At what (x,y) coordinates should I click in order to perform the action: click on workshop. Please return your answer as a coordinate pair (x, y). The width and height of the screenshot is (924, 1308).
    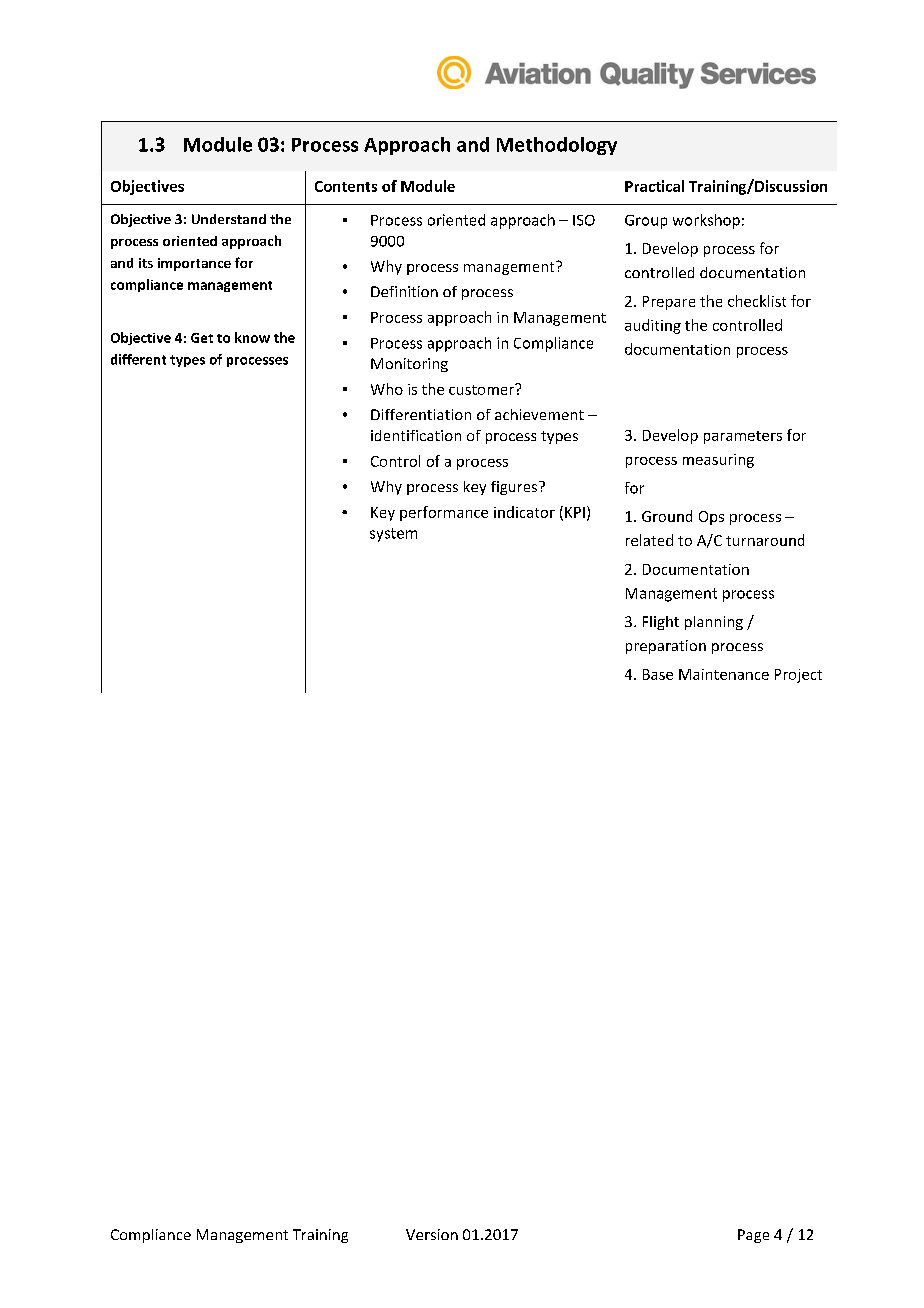
    Looking at the image, I should click on (706, 221).
